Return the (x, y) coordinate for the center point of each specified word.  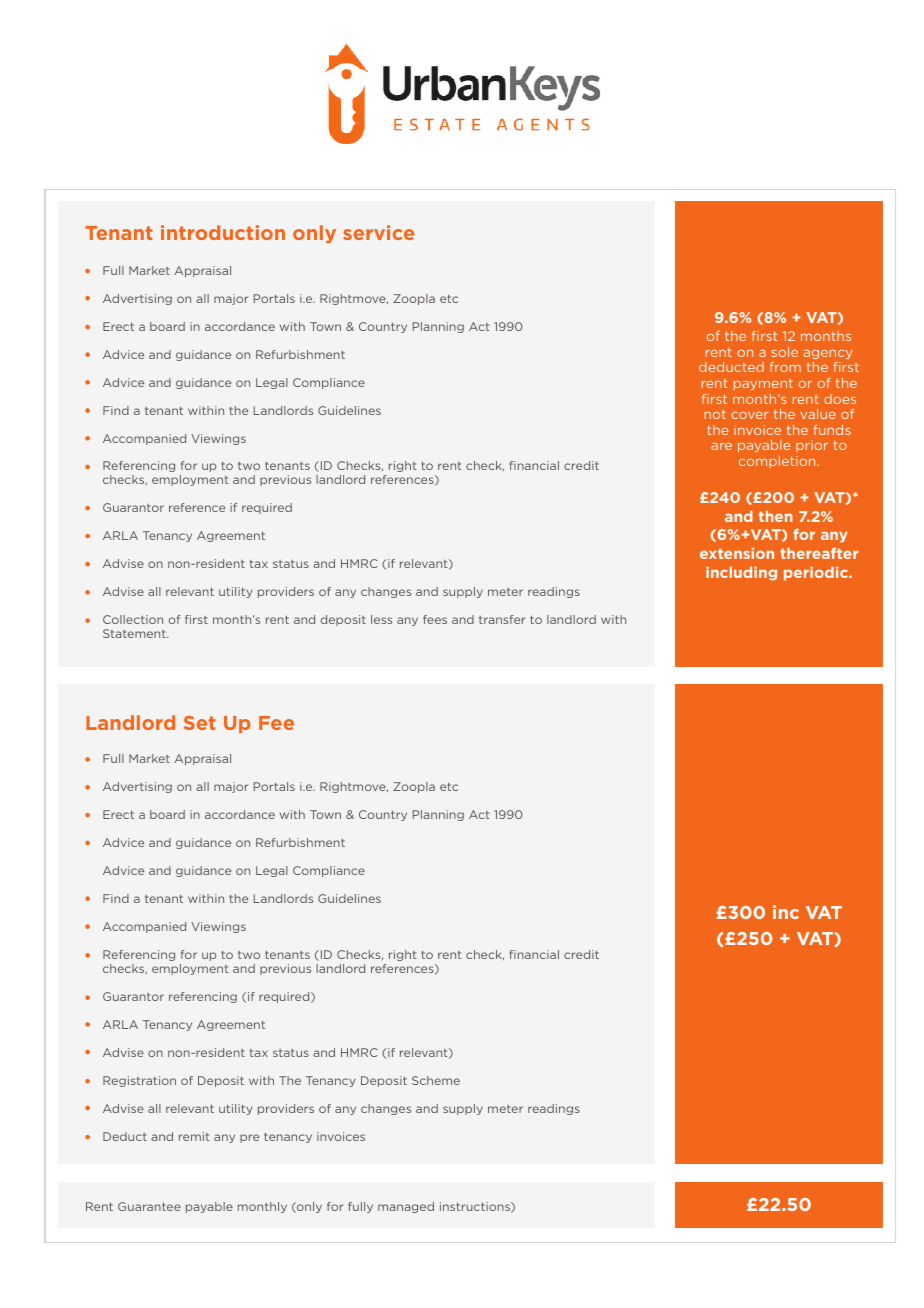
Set (200, 723)
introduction (223, 232)
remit (194, 1136)
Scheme (436, 1080)
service (379, 232)
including (741, 574)
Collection (133, 619)
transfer (502, 619)
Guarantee (149, 1206)
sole (785, 352)
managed (406, 1207)
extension (737, 553)
